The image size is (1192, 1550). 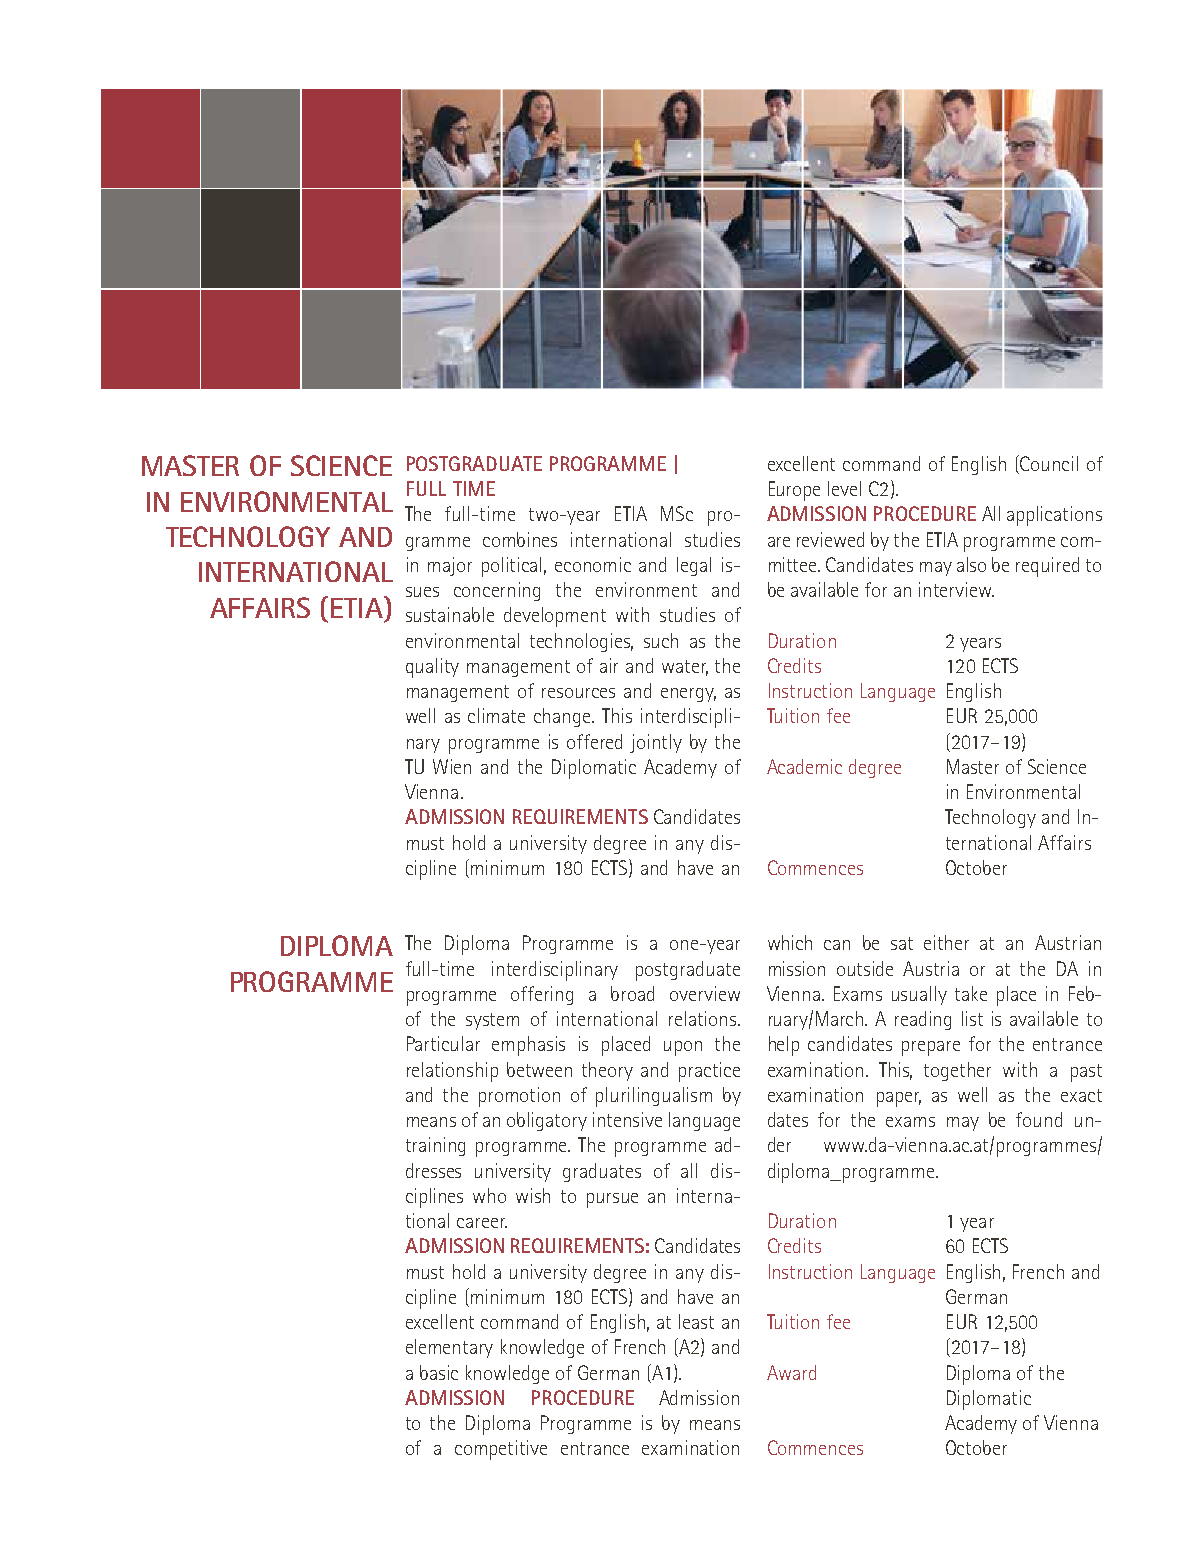 What do you see at coordinates (1054, 516) in the document?
I see `applications` at bounding box center [1054, 516].
